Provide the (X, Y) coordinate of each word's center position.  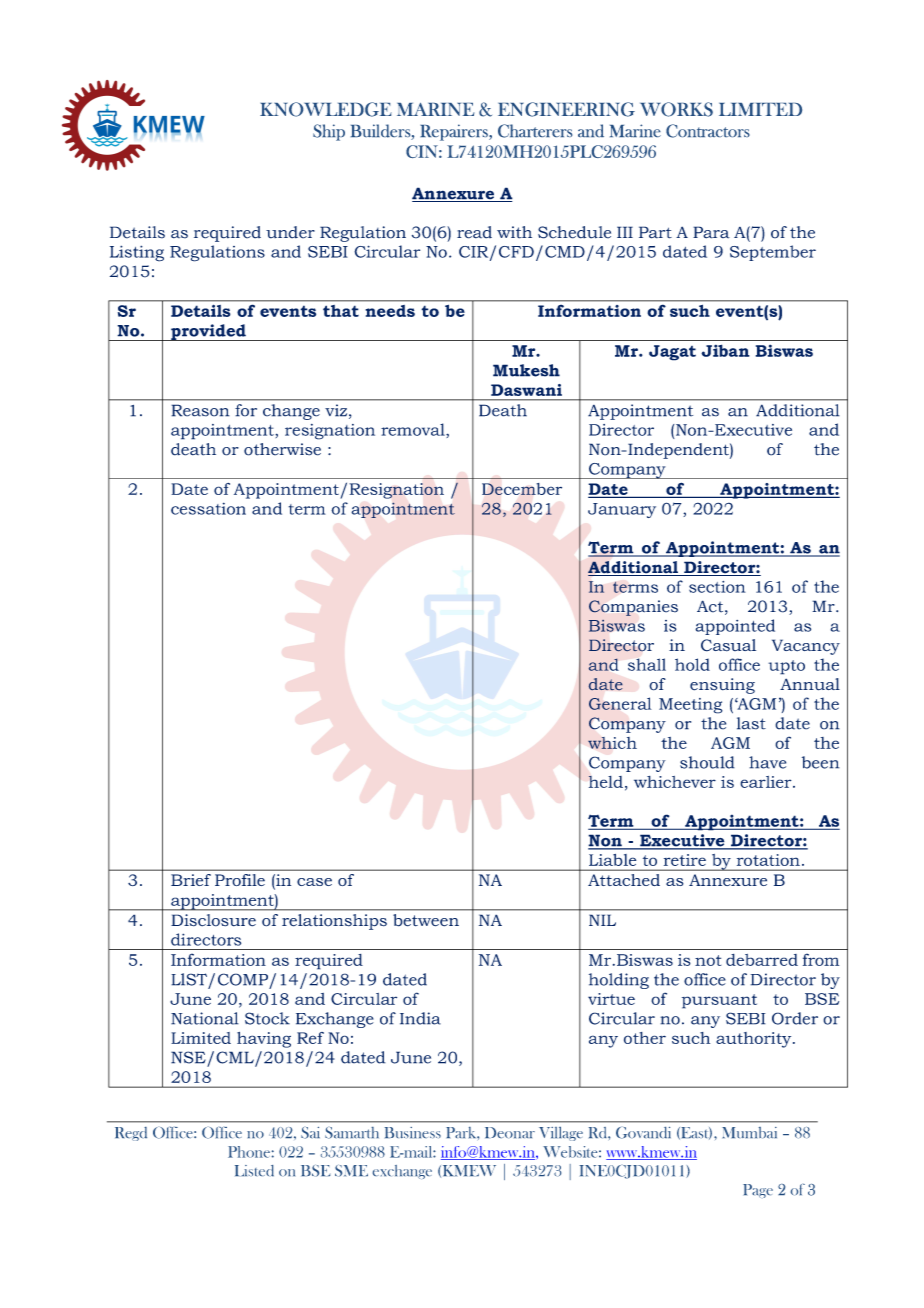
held (605, 782)
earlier (767, 782)
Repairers (455, 132)
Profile (240, 880)
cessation (208, 508)
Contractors (708, 131)
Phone (249, 1152)
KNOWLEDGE (326, 109)
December (522, 489)
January (622, 510)
